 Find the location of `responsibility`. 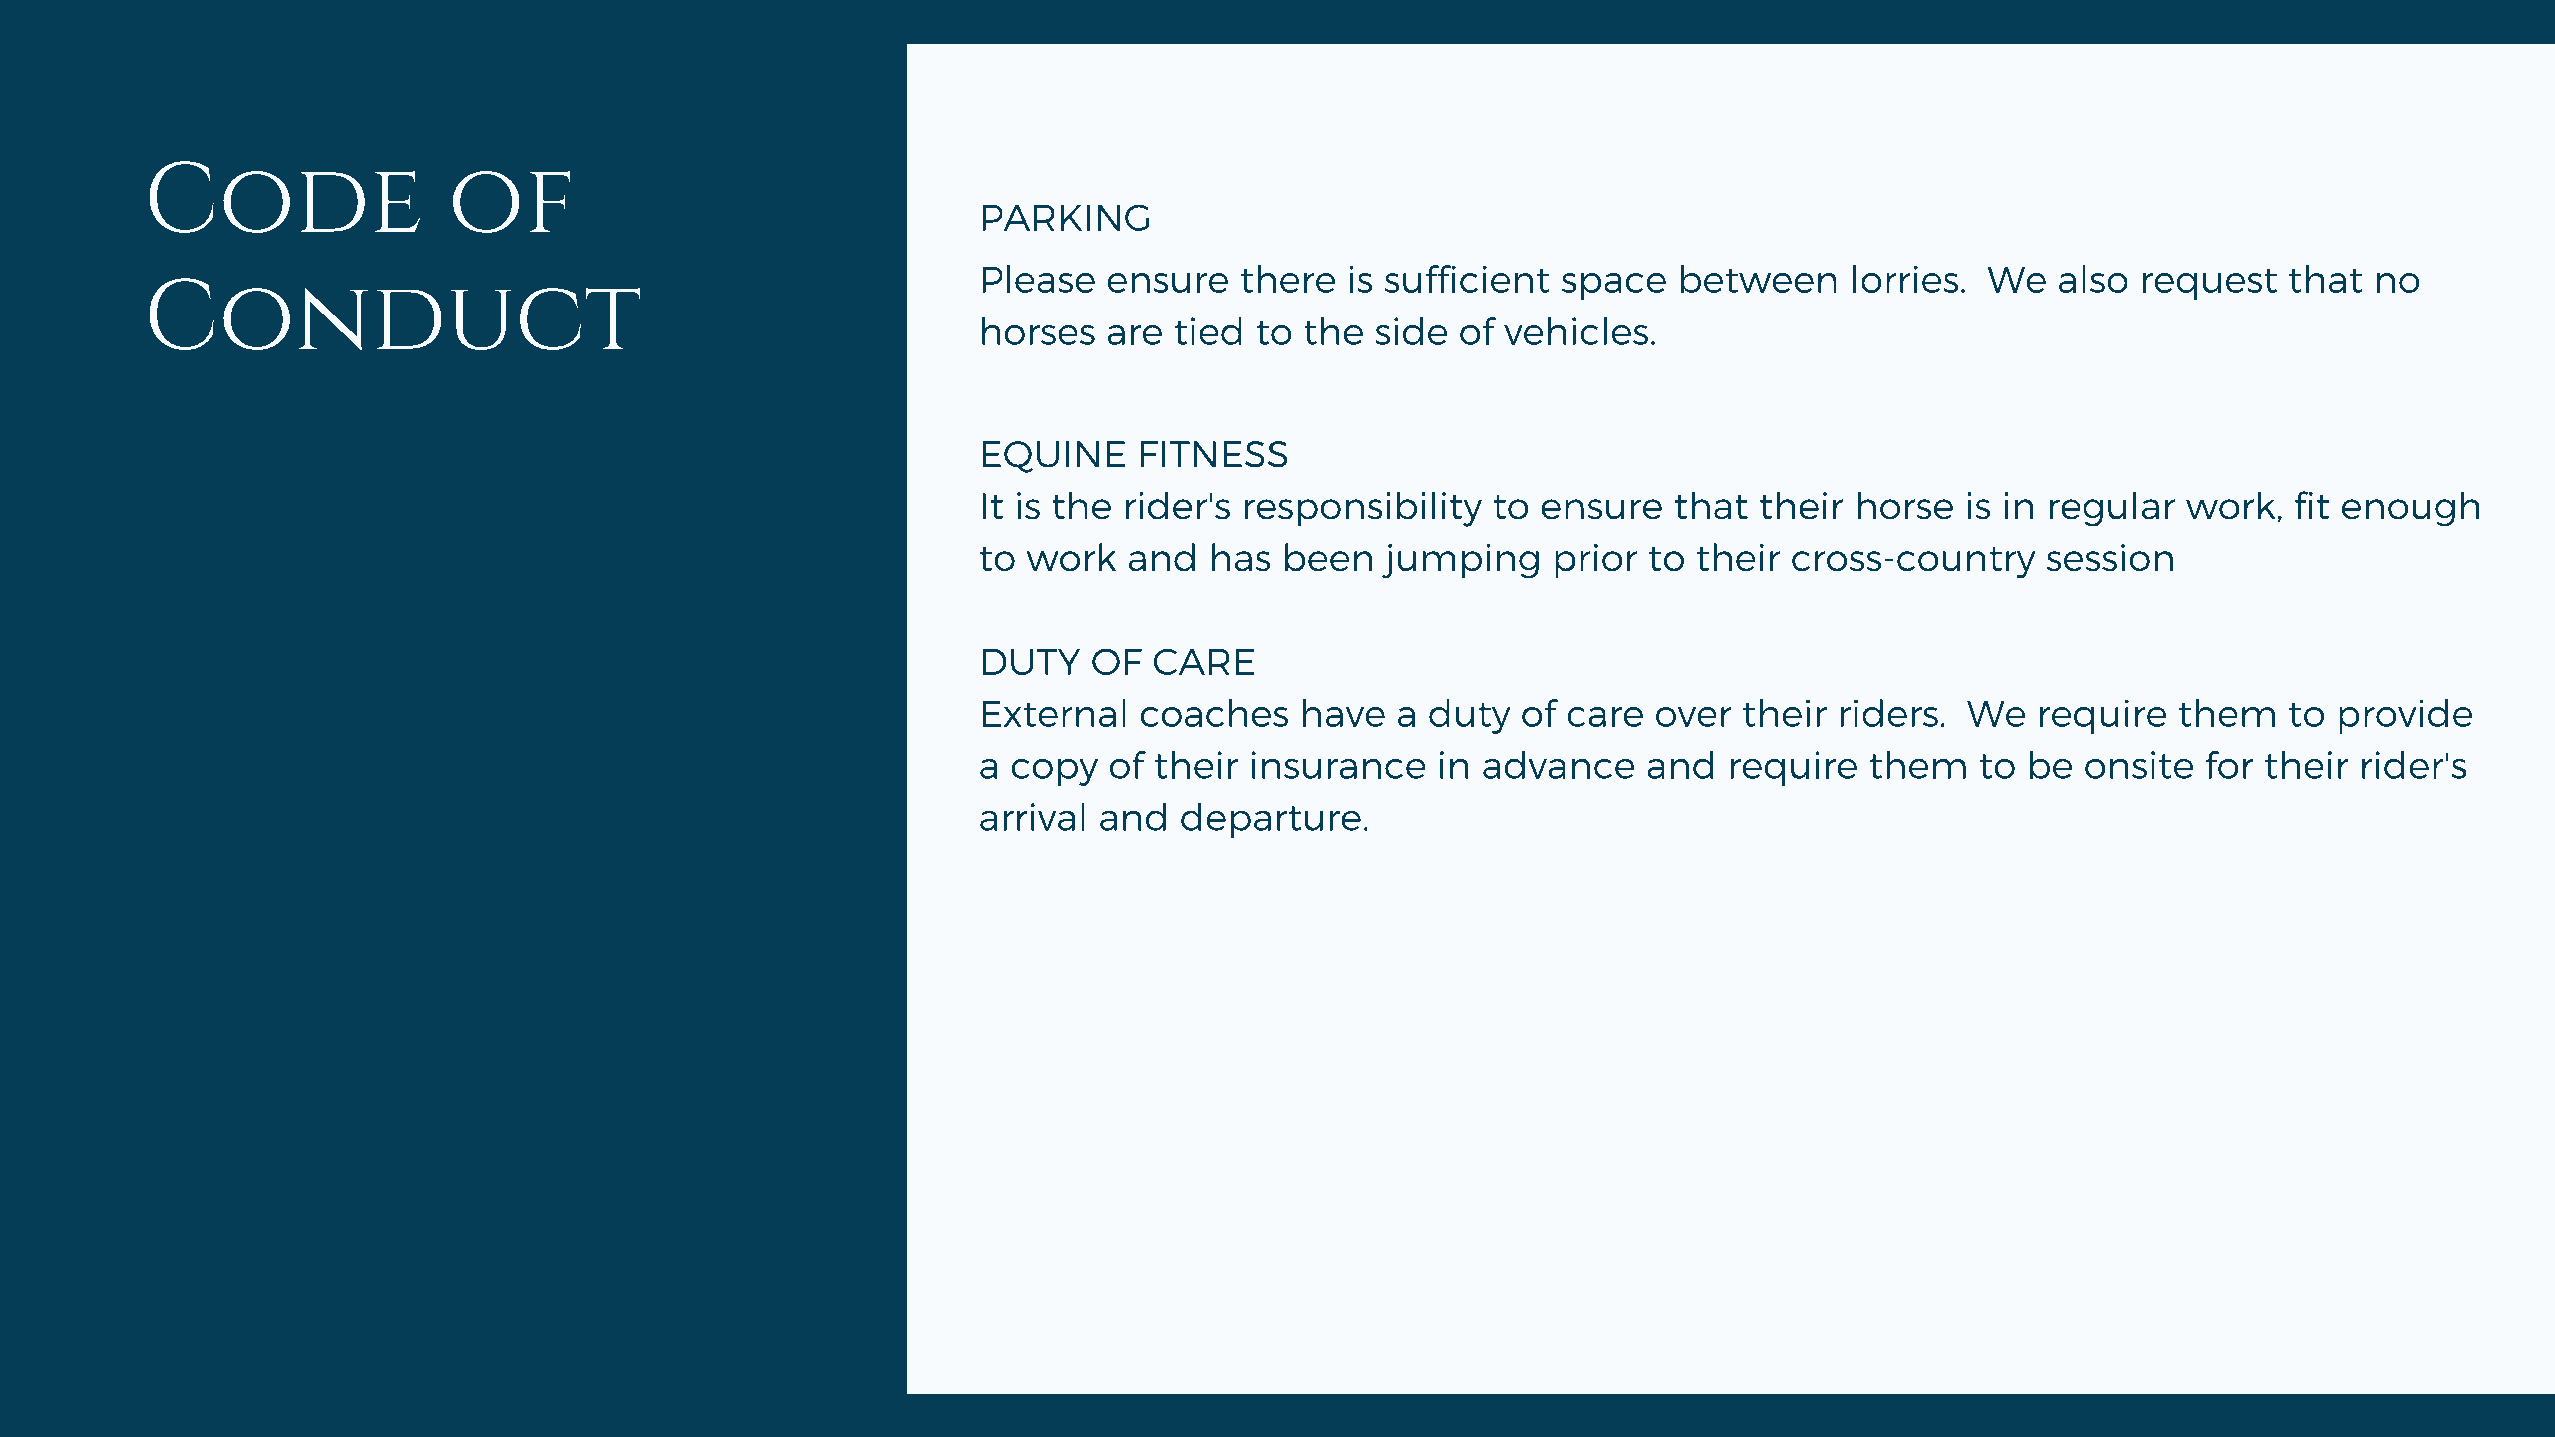

responsibility is located at coordinates (1363, 509).
